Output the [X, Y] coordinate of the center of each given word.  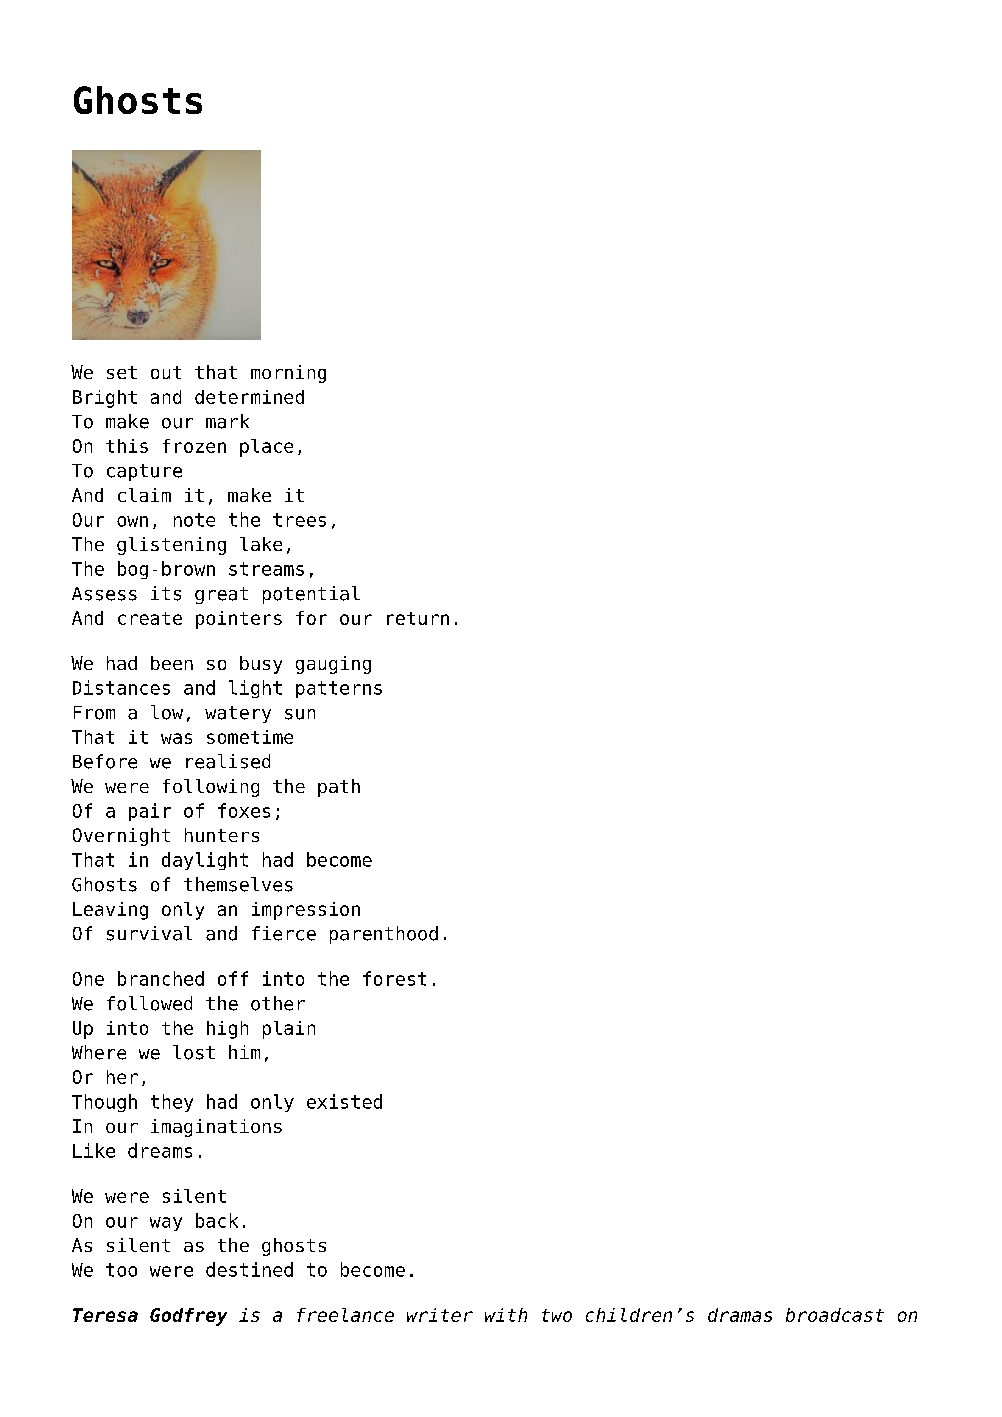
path [339, 788]
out [166, 372]
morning [288, 374]
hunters [222, 835]
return [418, 618]
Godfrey [188, 1317]
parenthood [384, 935]
